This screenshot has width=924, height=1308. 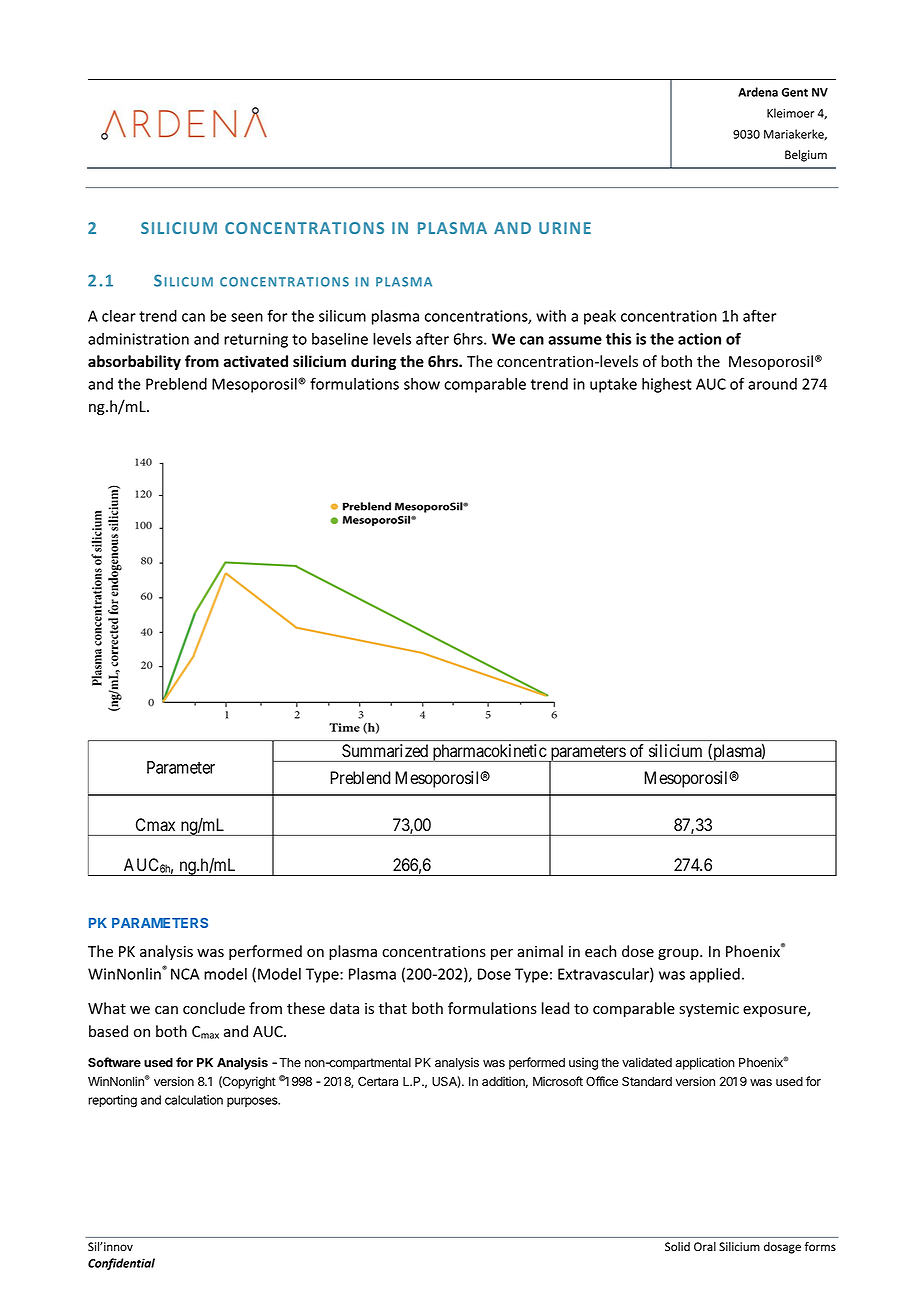 I want to click on group, so click(x=679, y=954).
